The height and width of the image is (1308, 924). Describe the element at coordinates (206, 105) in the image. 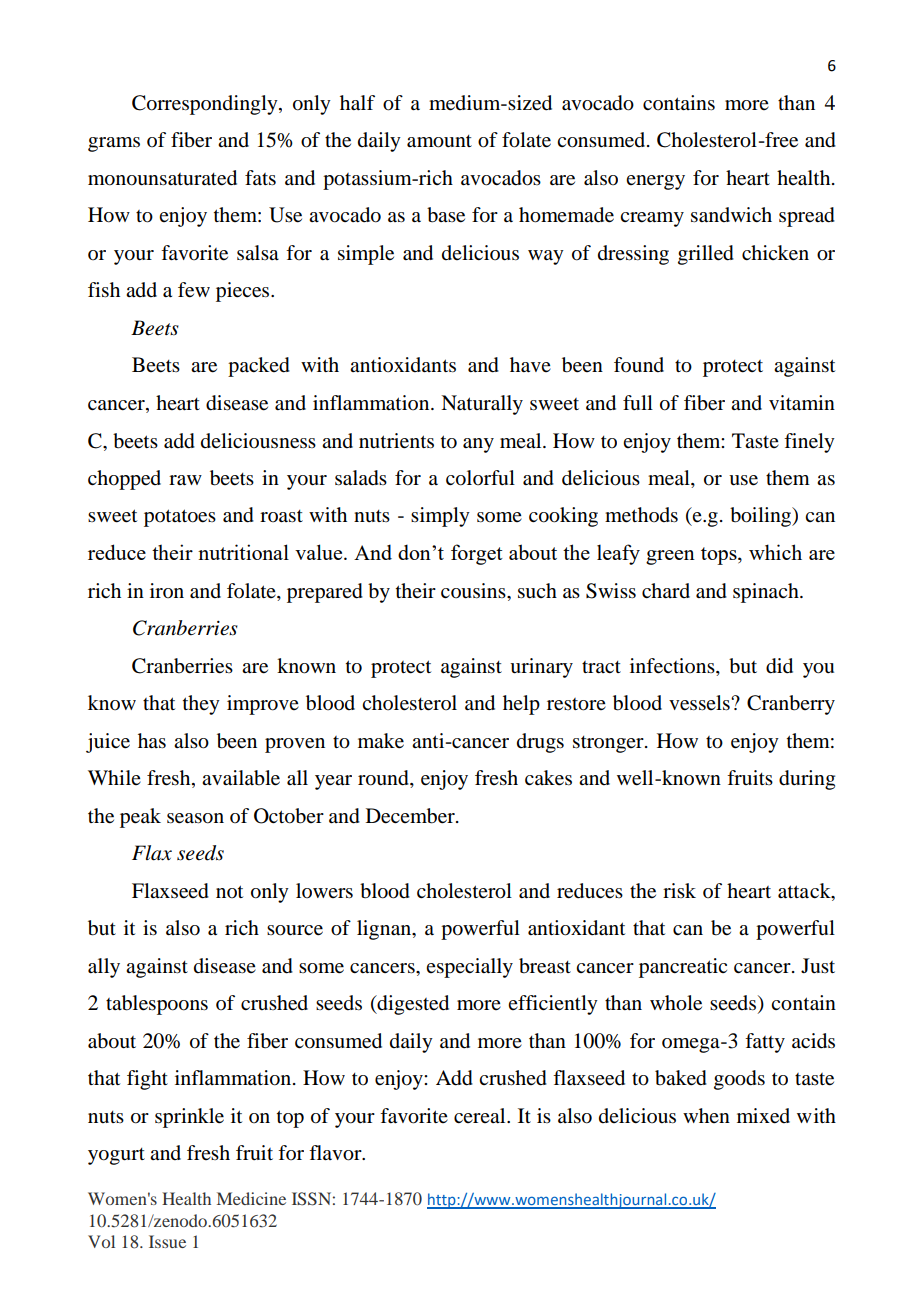

I see `Correspondingly` at that location.
